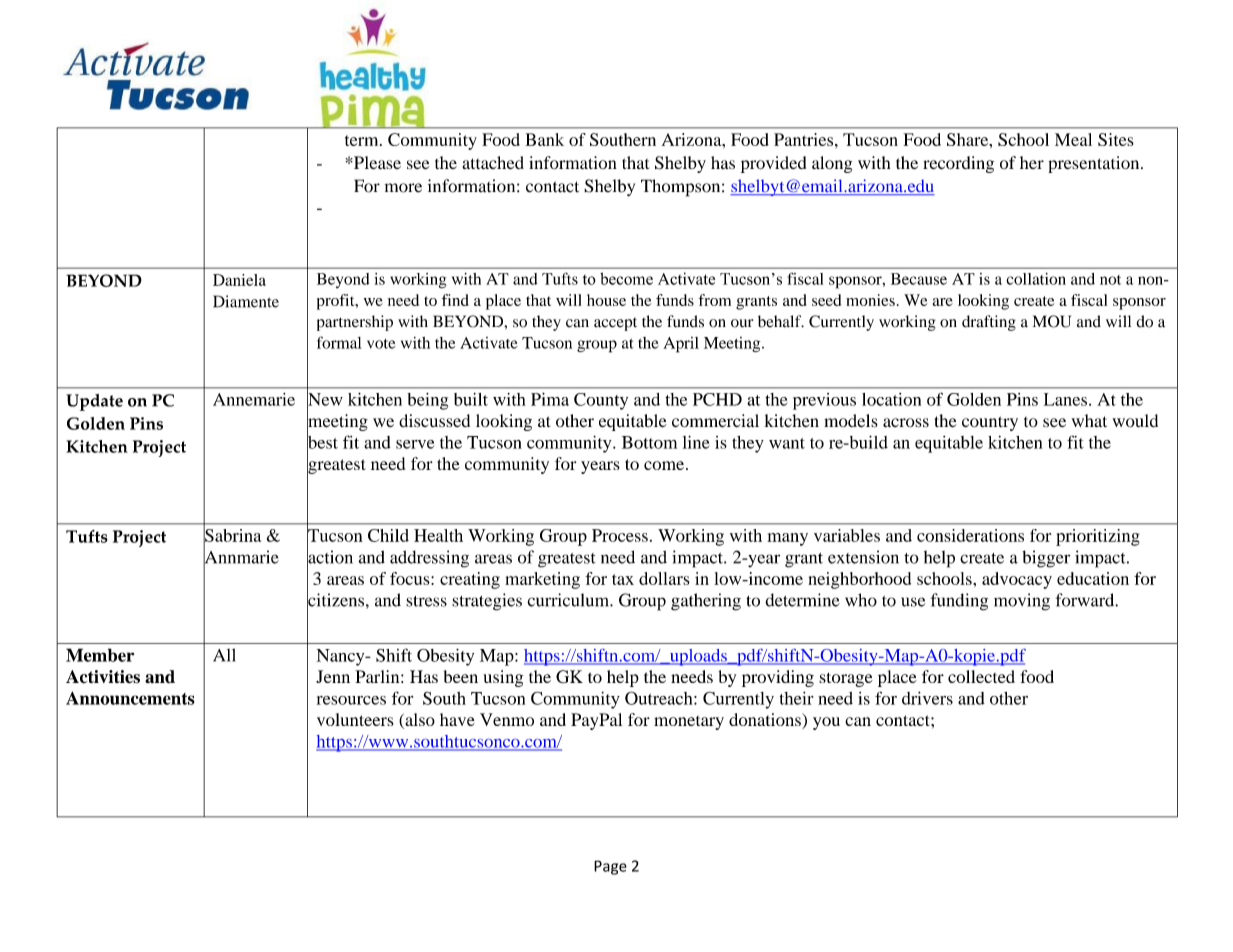 Image resolution: width=1233 pixels, height=952 pixels. I want to click on gathering, so click(706, 602).
